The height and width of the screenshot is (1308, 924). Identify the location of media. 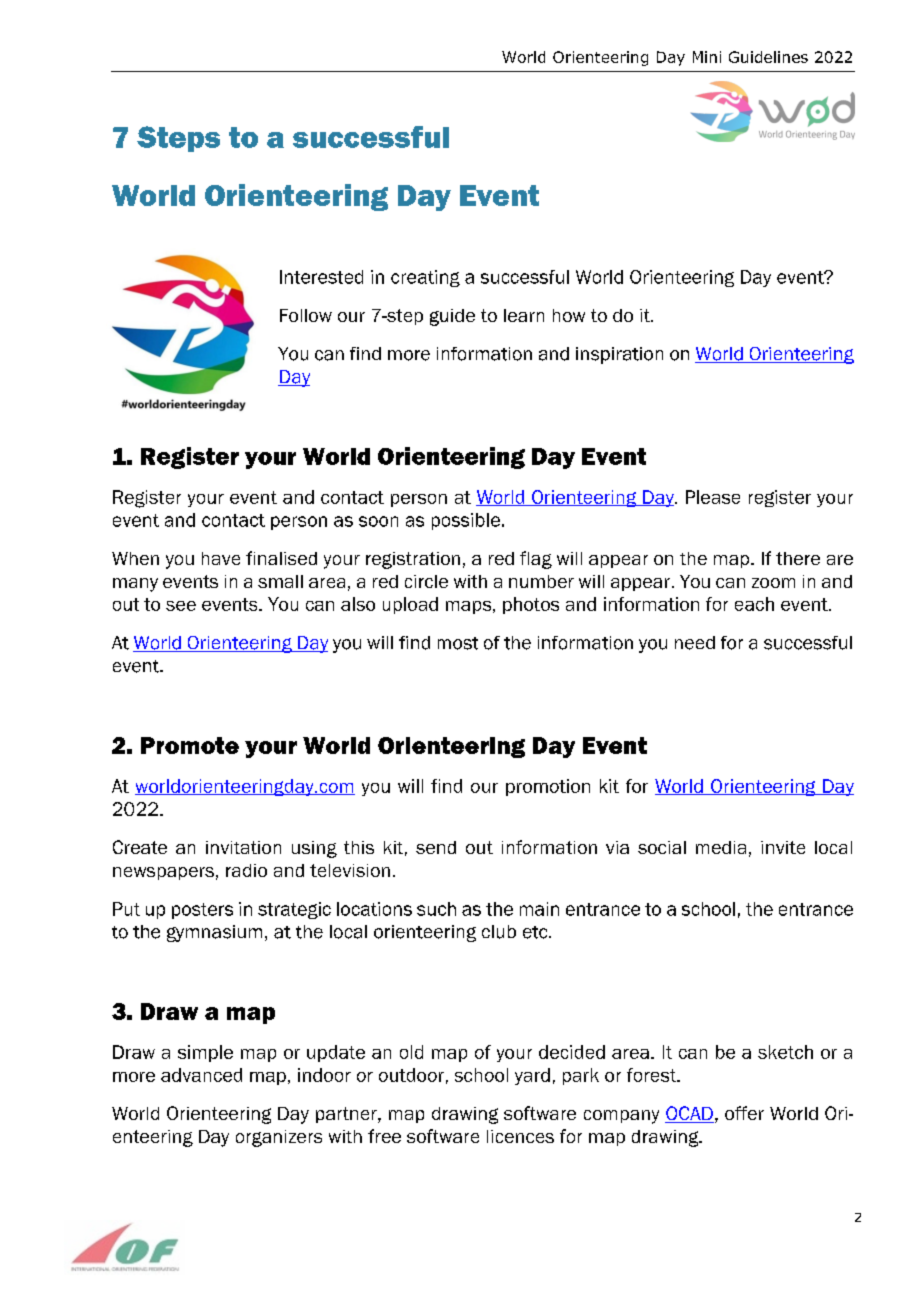
(721, 847).
